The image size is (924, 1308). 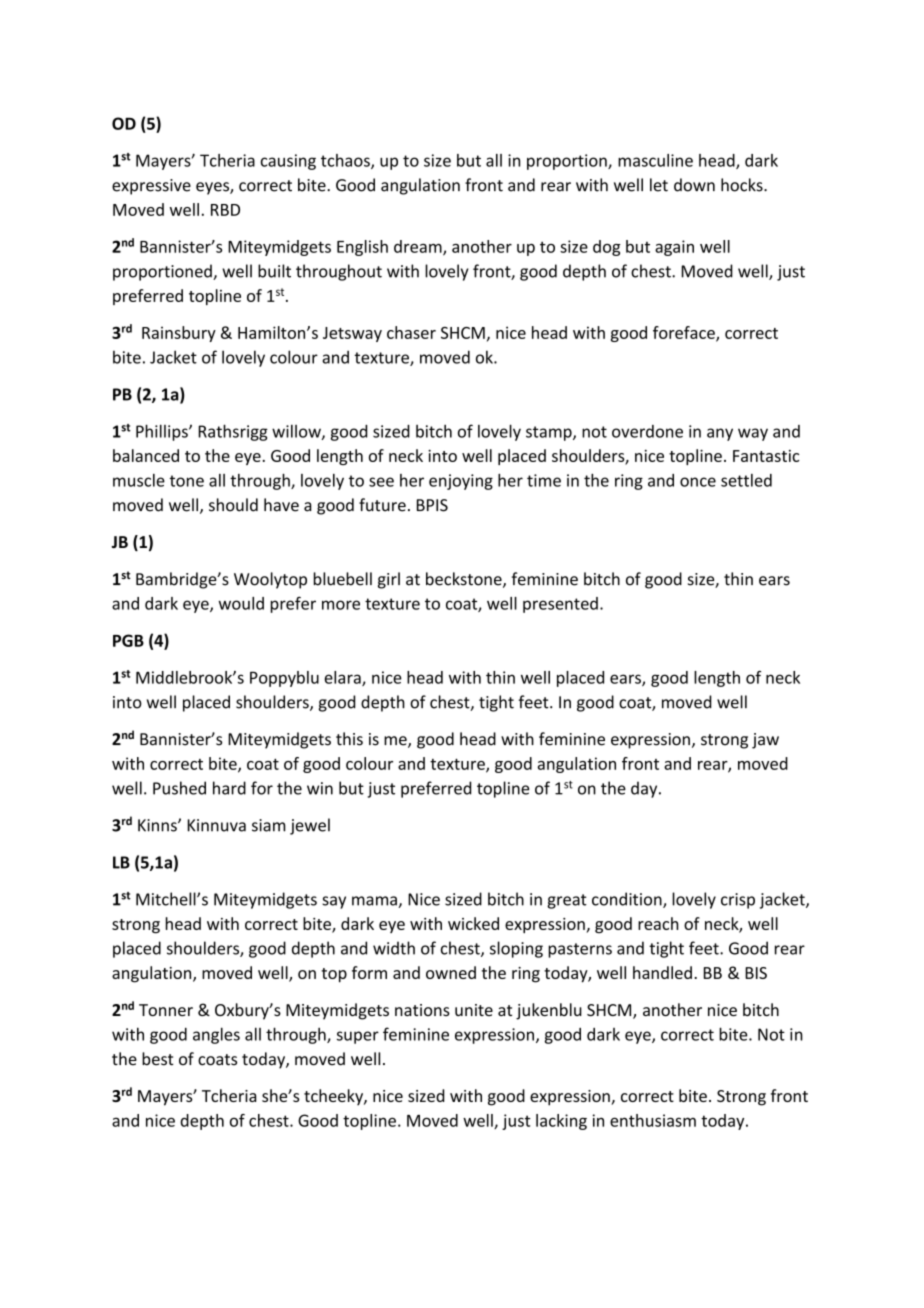 What do you see at coordinates (474, 1010) in the page?
I see `unite` at bounding box center [474, 1010].
